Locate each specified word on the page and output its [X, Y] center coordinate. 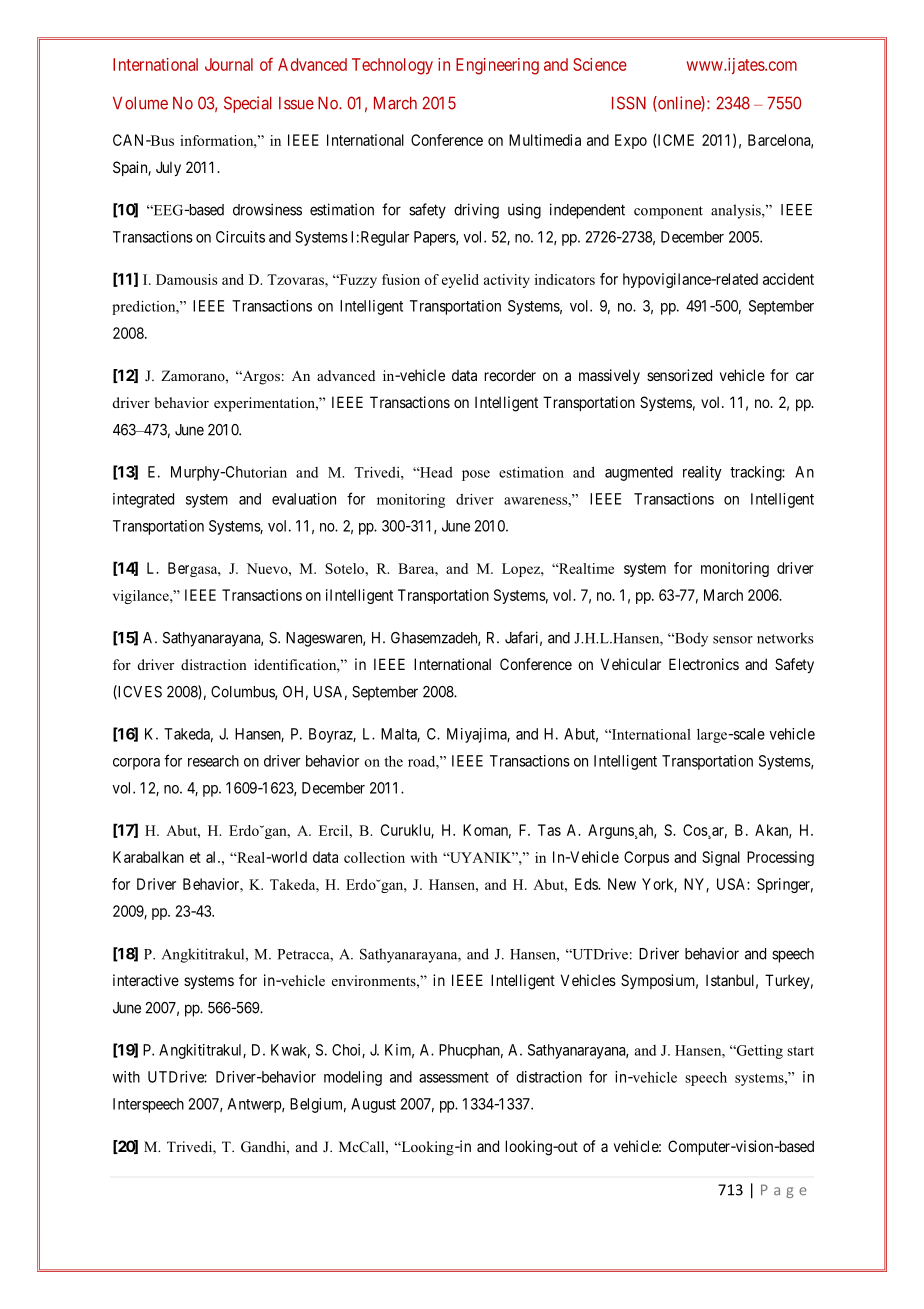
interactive [146, 980]
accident [788, 279]
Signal [721, 858]
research [213, 761]
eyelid [460, 281]
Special [248, 104]
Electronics [704, 664]
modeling [353, 1078]
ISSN [629, 103]
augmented [639, 473]
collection [374, 857]
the [393, 761]
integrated [143, 500]
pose [476, 475]
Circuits [240, 237]
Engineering [497, 66]
